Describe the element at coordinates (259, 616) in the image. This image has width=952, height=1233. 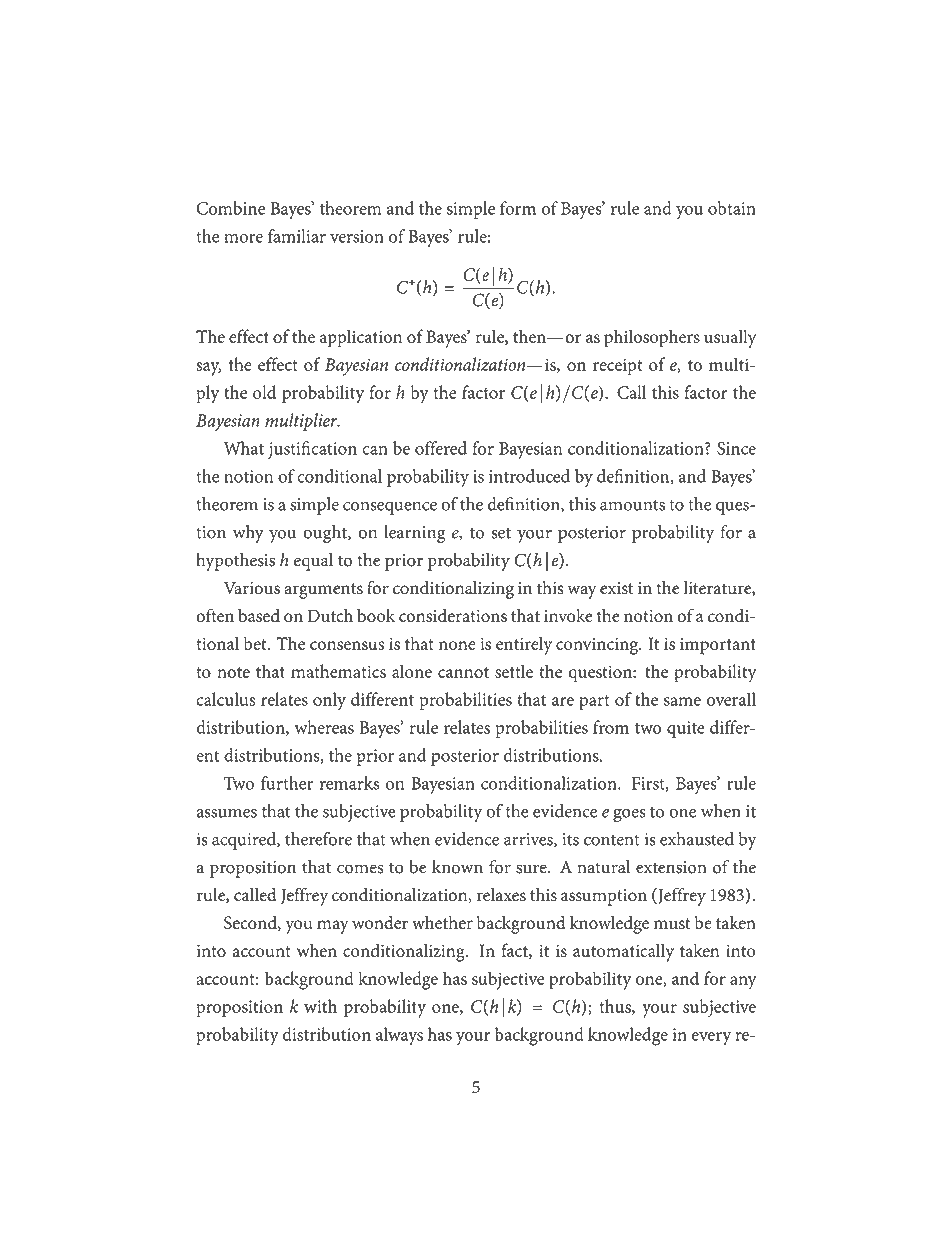
I see `based` at that location.
